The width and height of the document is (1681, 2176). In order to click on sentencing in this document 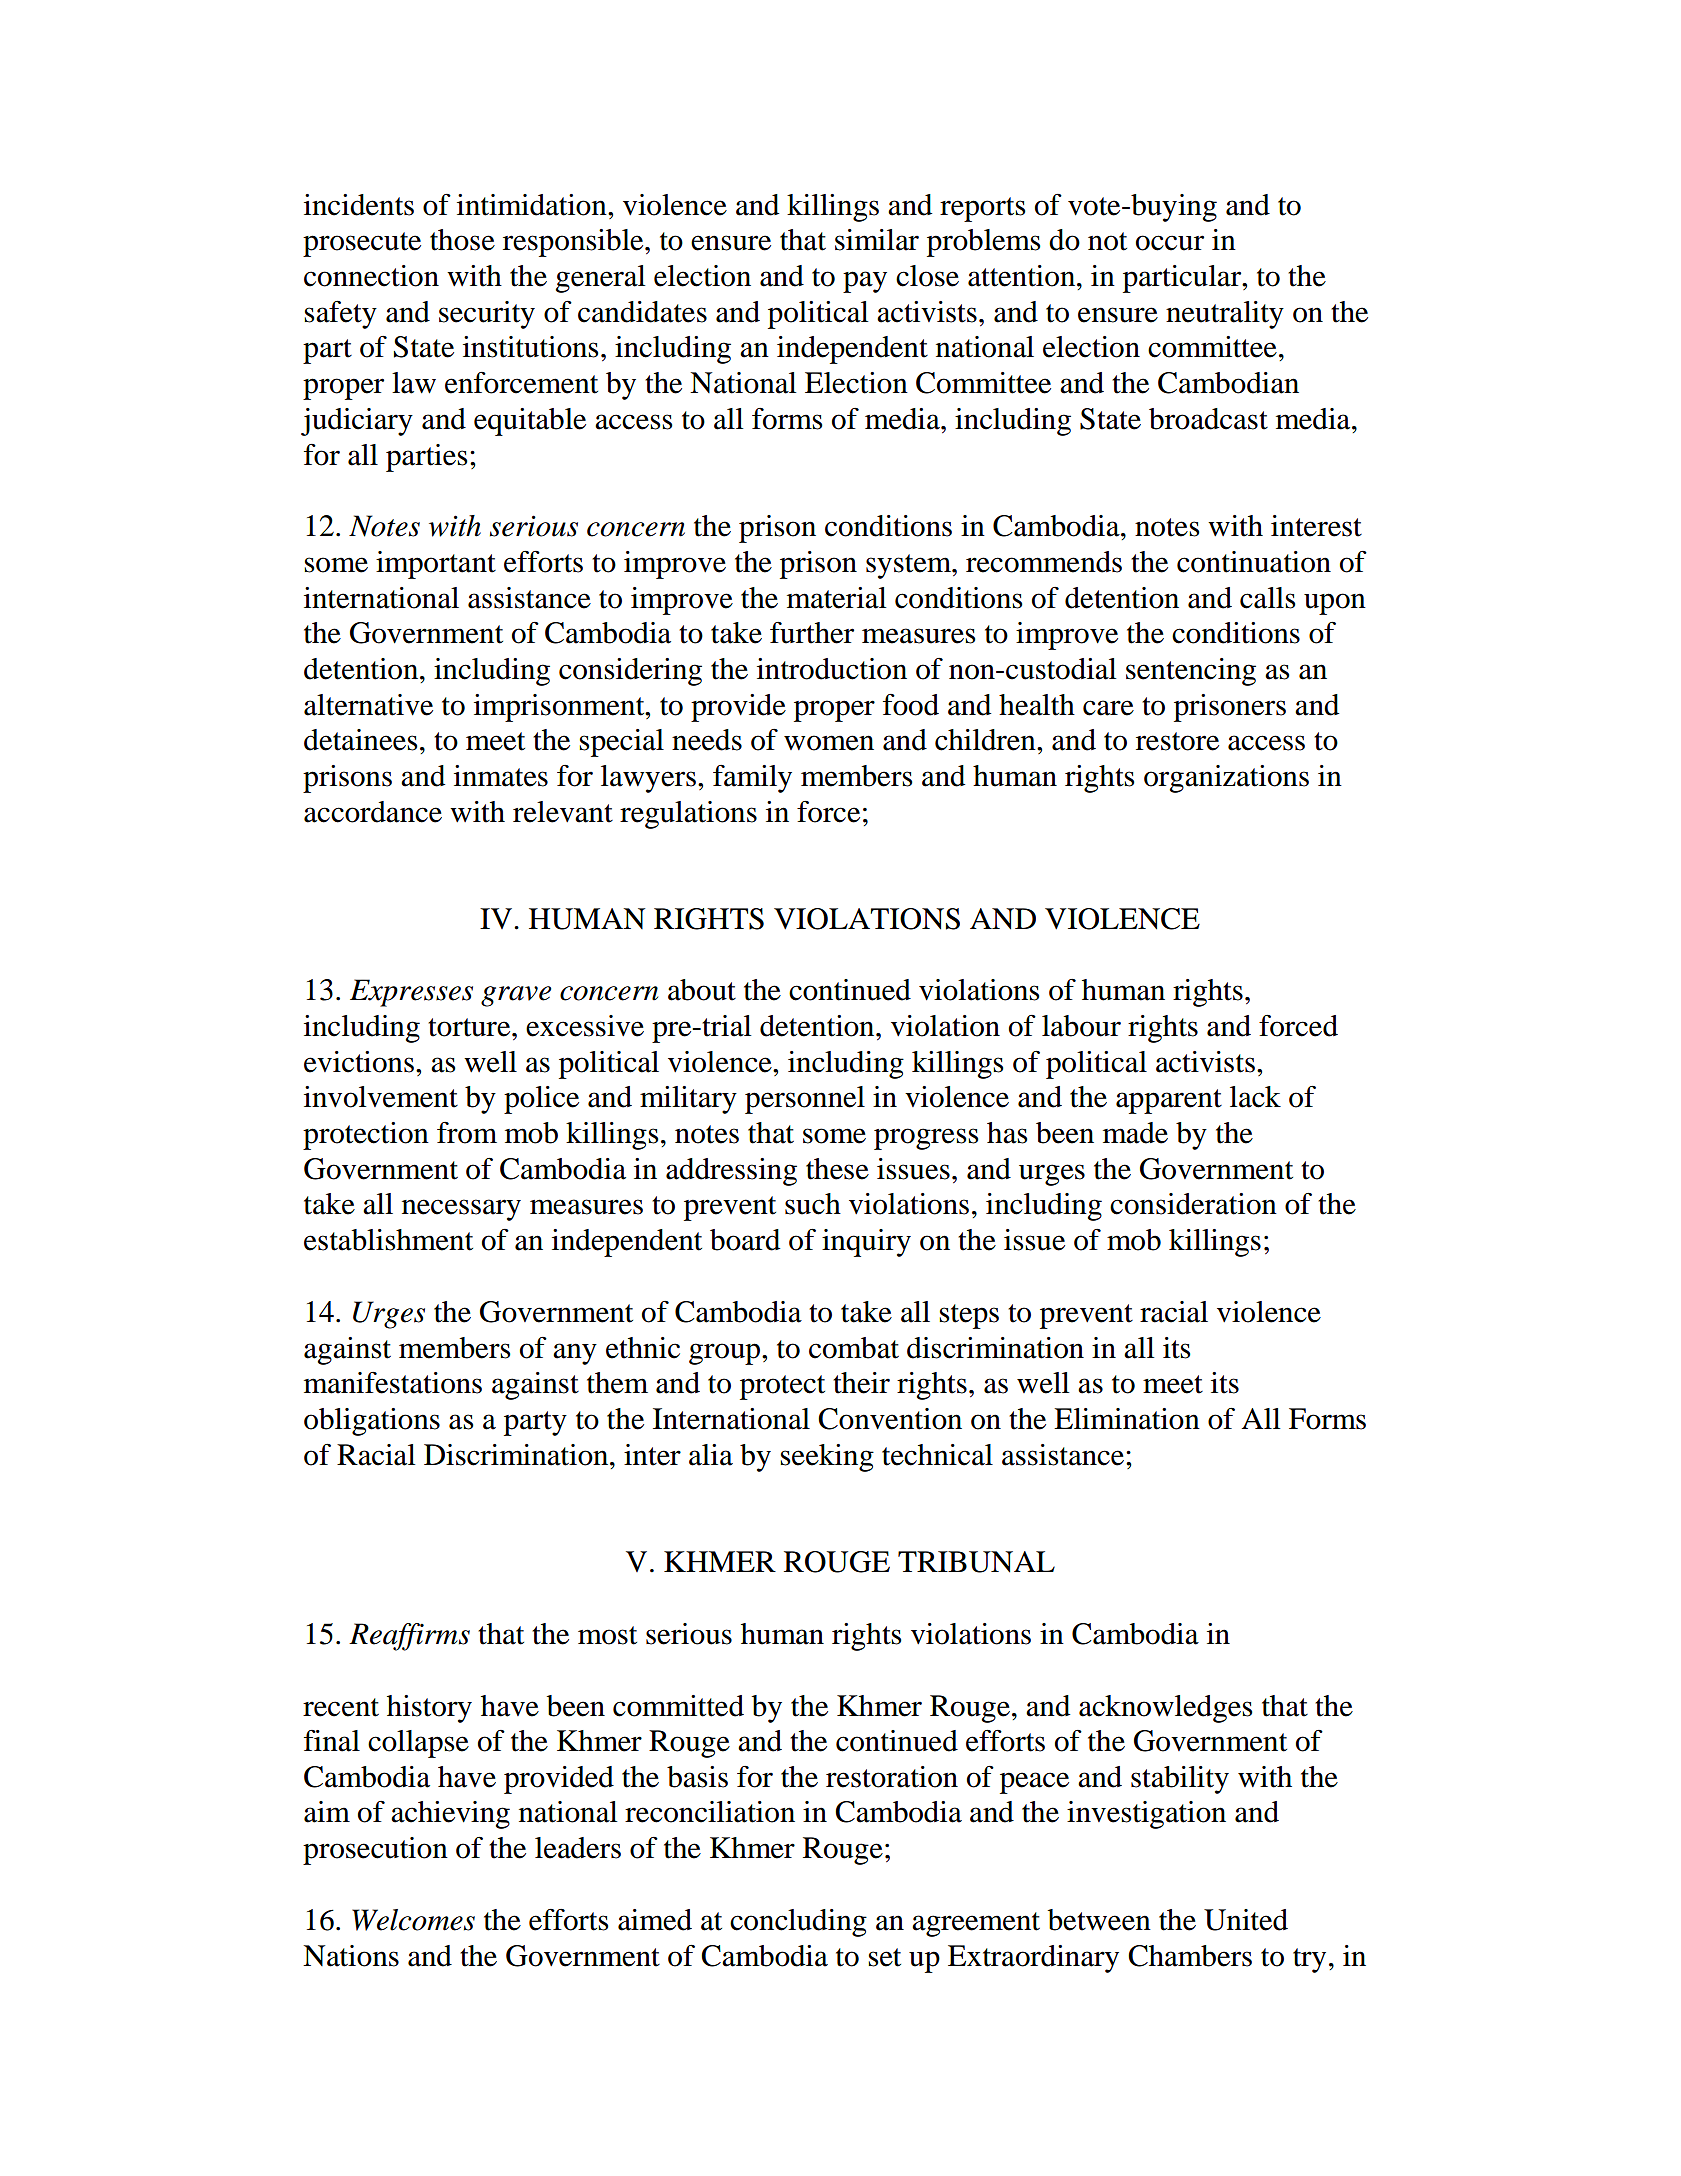, I will do `click(1191, 672)`.
